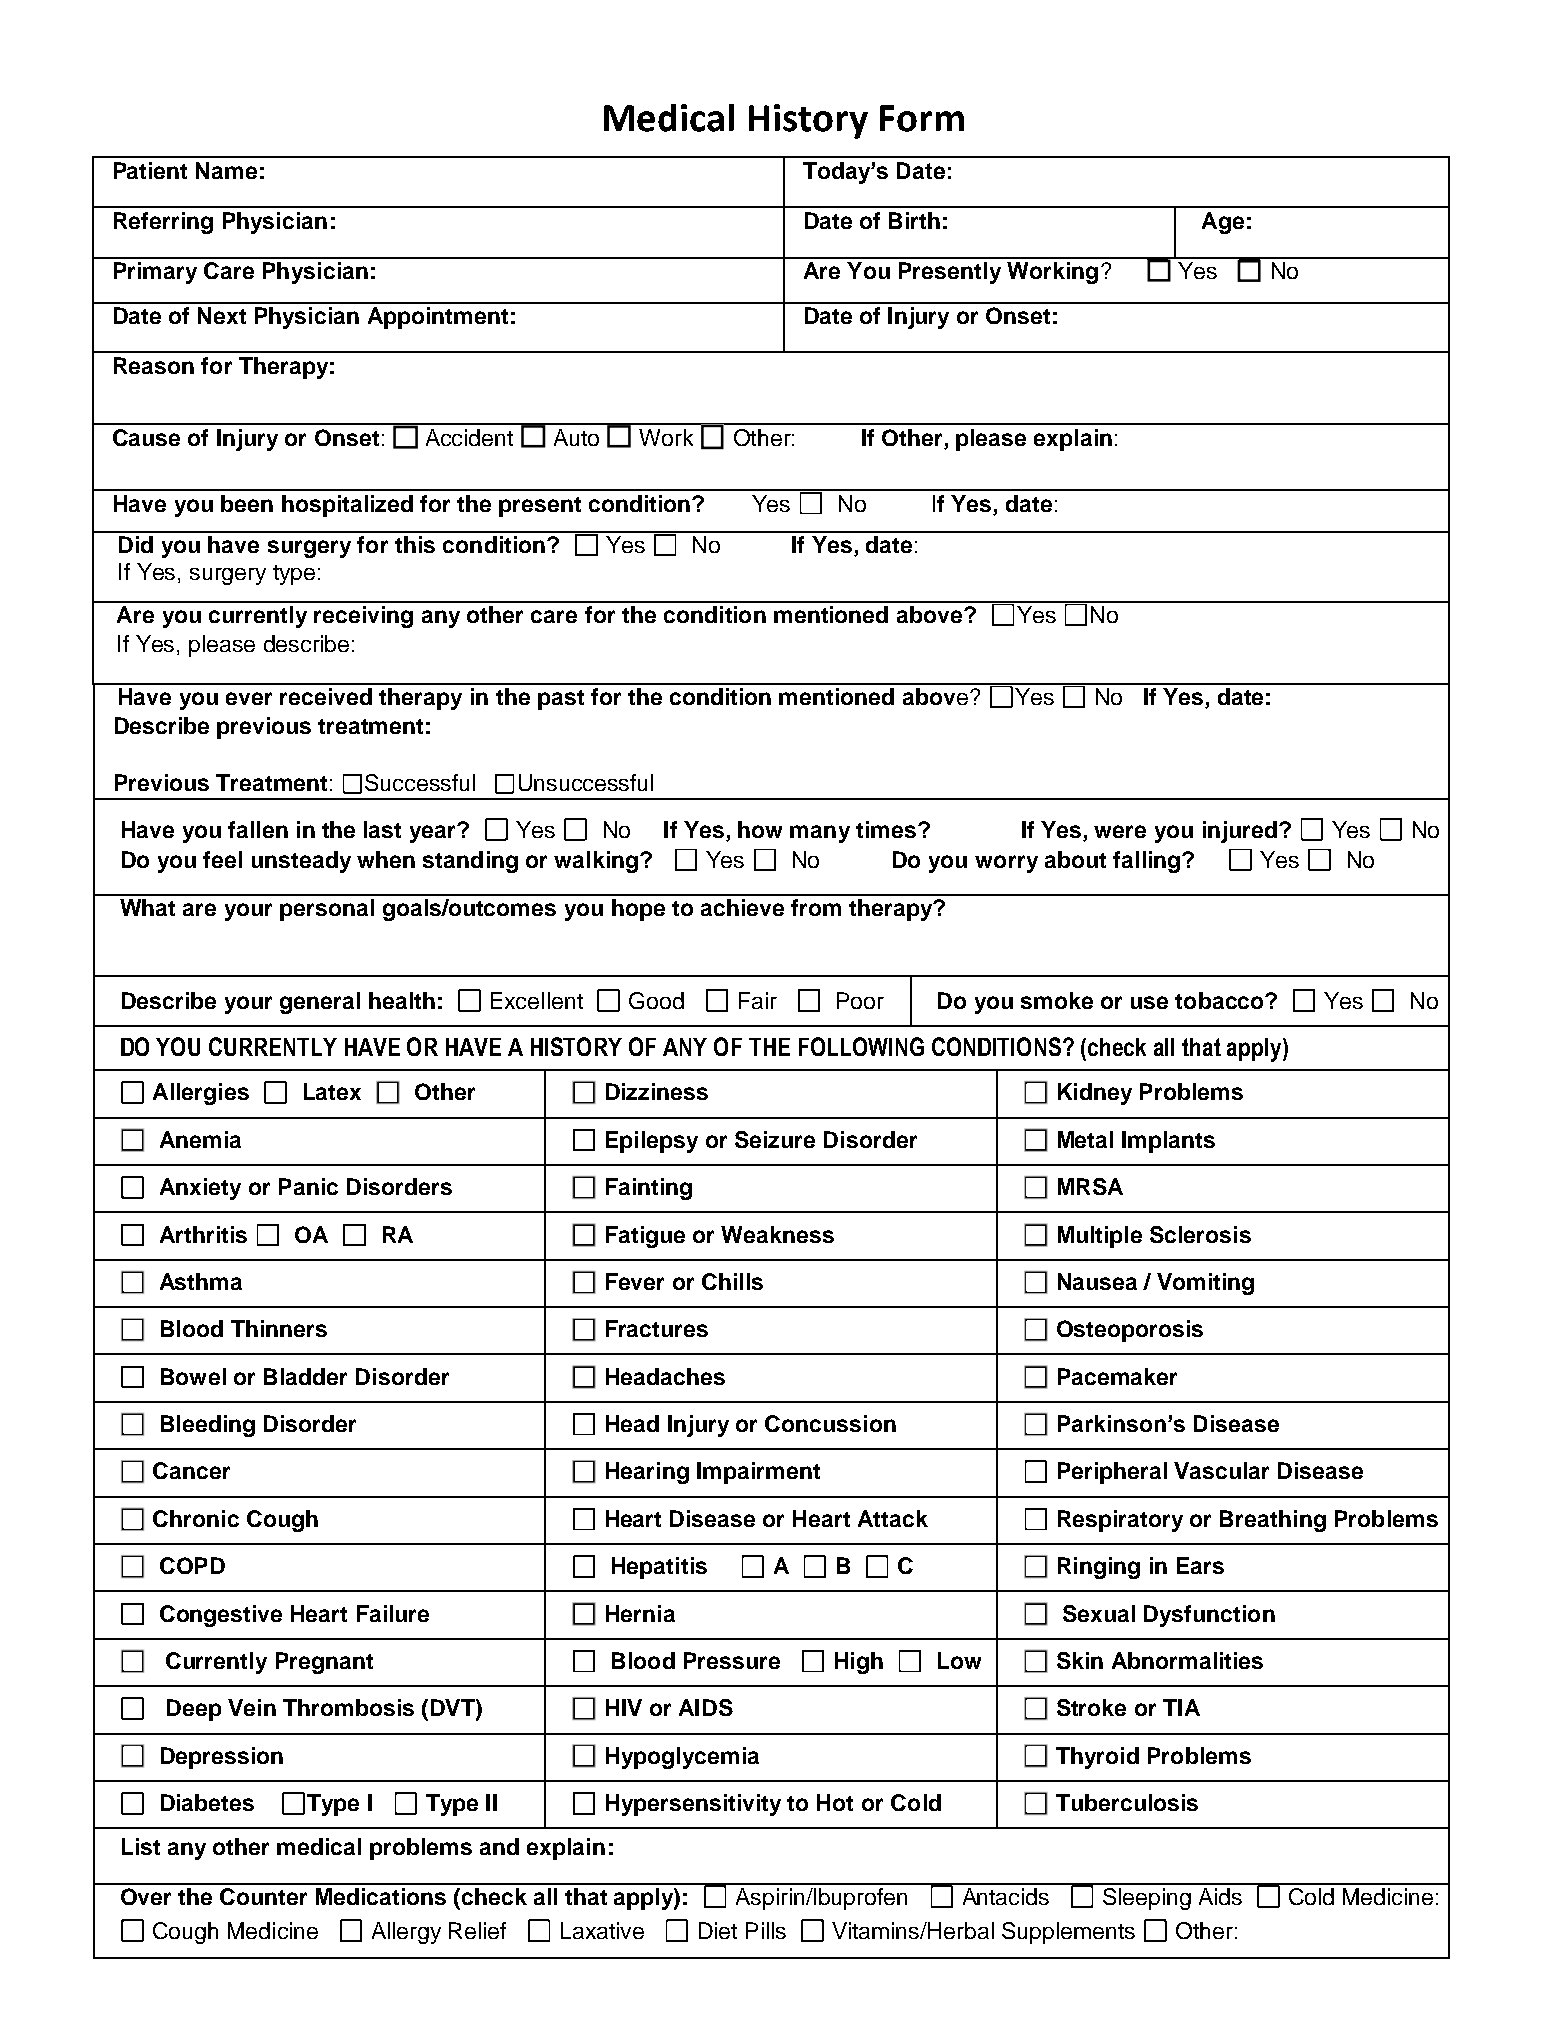 The width and height of the screenshot is (1567, 2028). Describe the element at coordinates (732, 1281) in the screenshot. I see `Chills` at that location.
